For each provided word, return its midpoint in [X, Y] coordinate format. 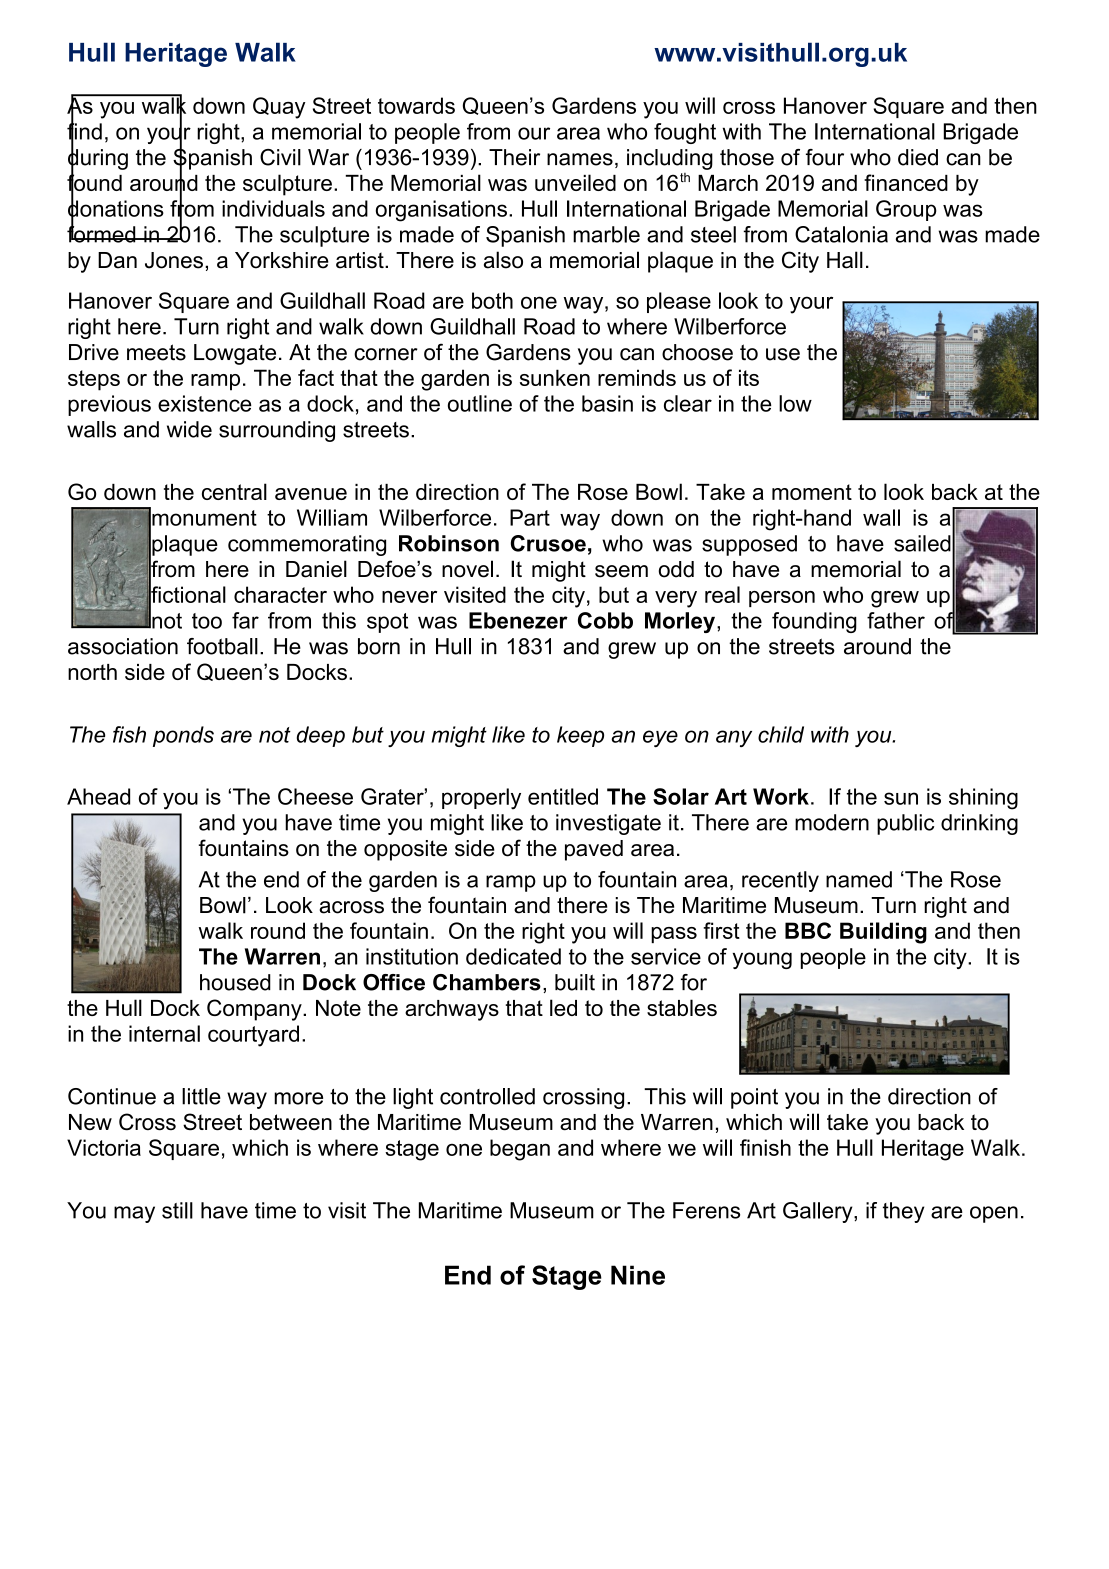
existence [205, 403]
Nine [638, 1275]
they [903, 1212]
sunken [555, 377]
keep [580, 736]
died [918, 157]
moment [812, 492]
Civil [280, 157]
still [177, 1210]
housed [235, 982]
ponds [183, 736]
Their [514, 157]
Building [883, 933]
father [896, 620]
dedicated [513, 956]
